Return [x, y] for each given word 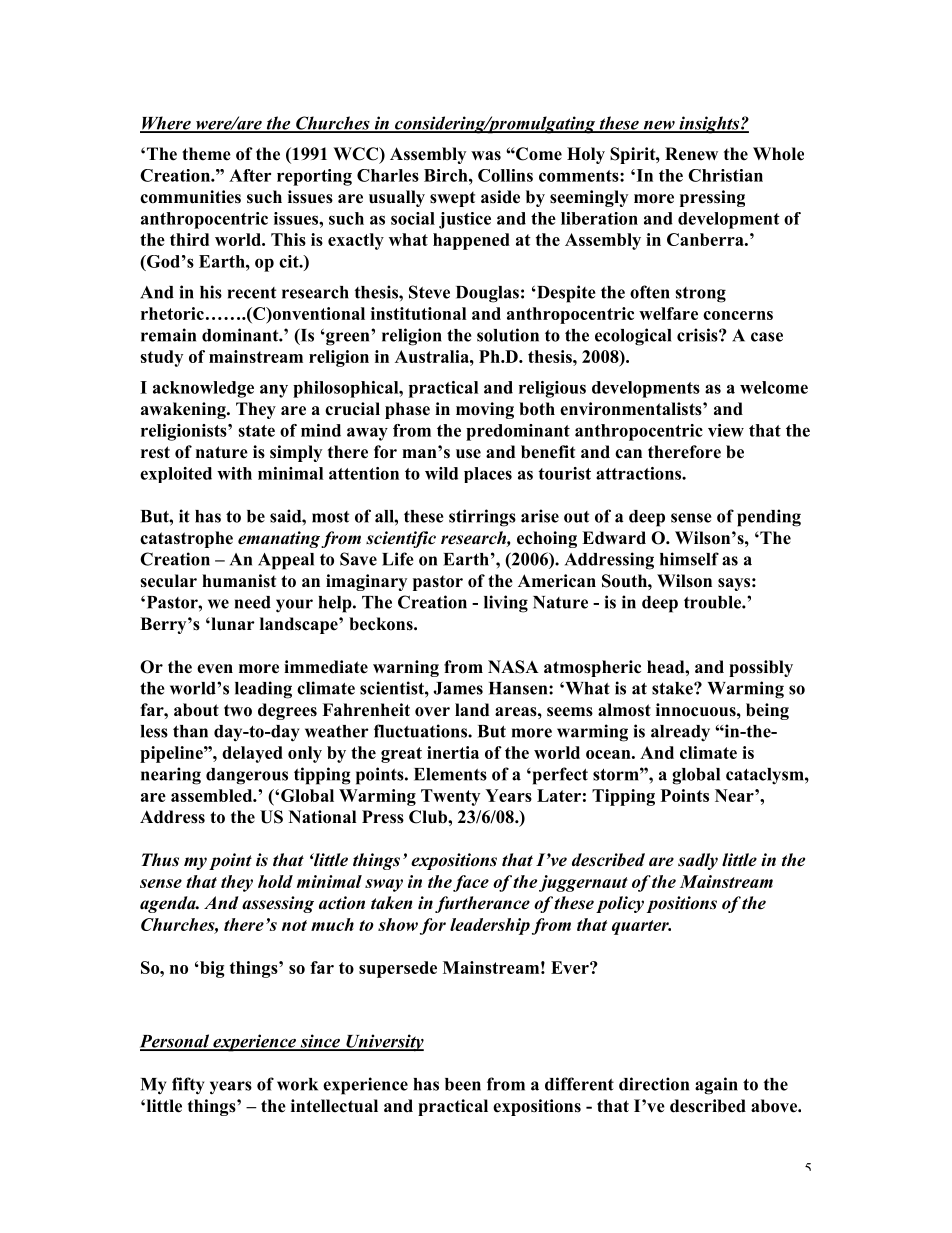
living [506, 604]
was [486, 156]
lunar [232, 623]
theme [206, 154]
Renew [691, 154]
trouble [713, 602]
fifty [188, 1086]
